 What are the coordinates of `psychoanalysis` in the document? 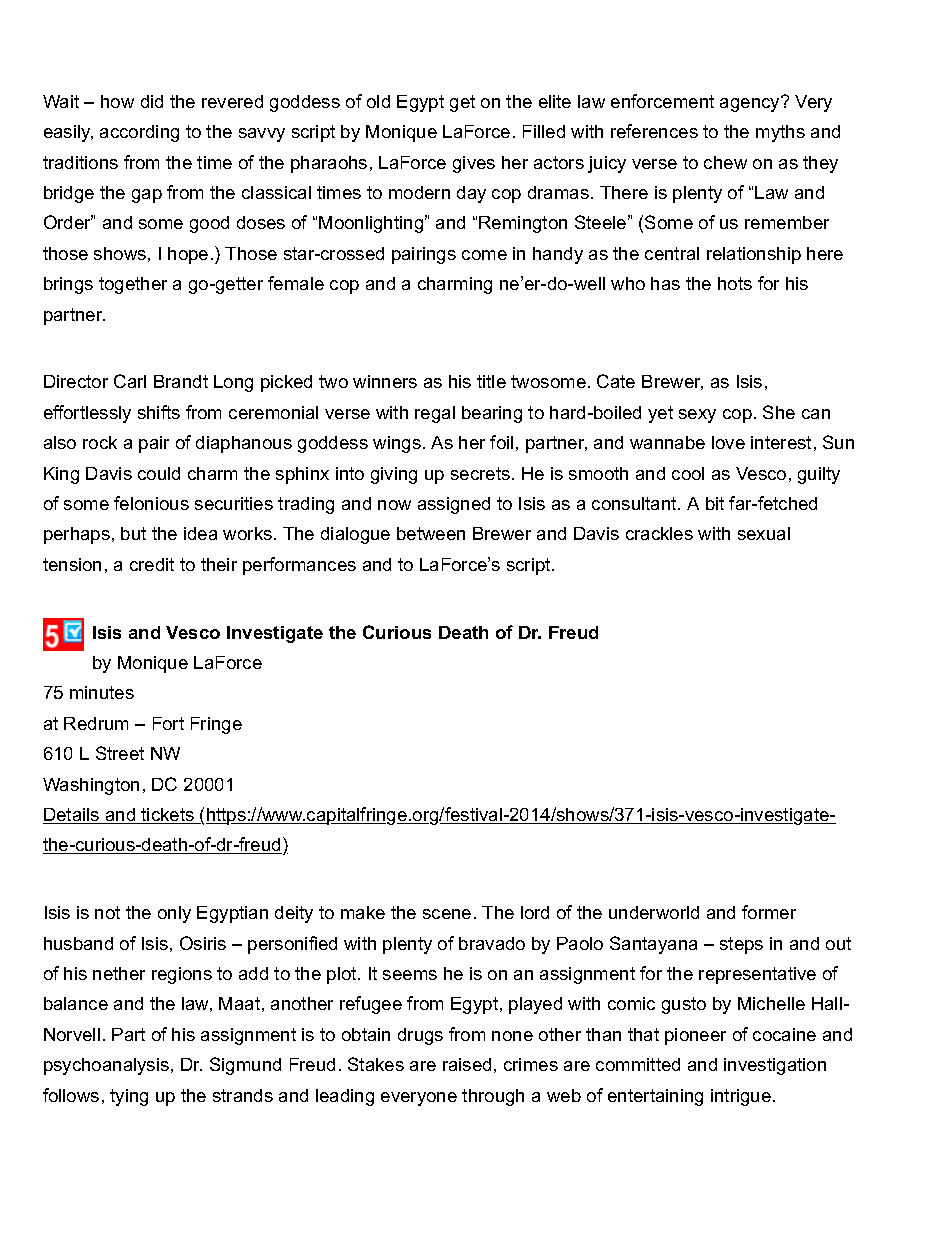 It's located at (108, 1066).
